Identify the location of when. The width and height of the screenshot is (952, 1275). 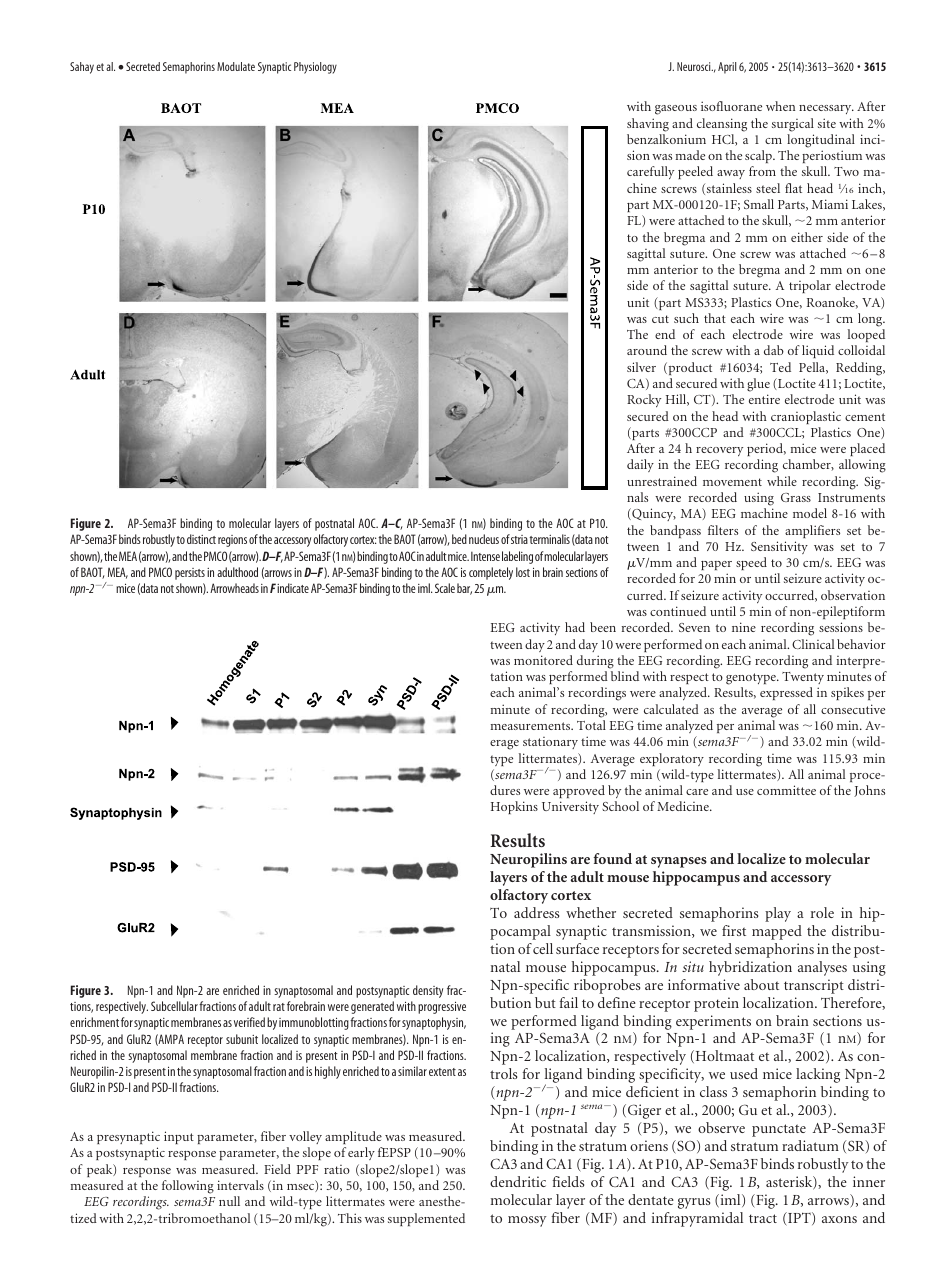
(780, 106).
